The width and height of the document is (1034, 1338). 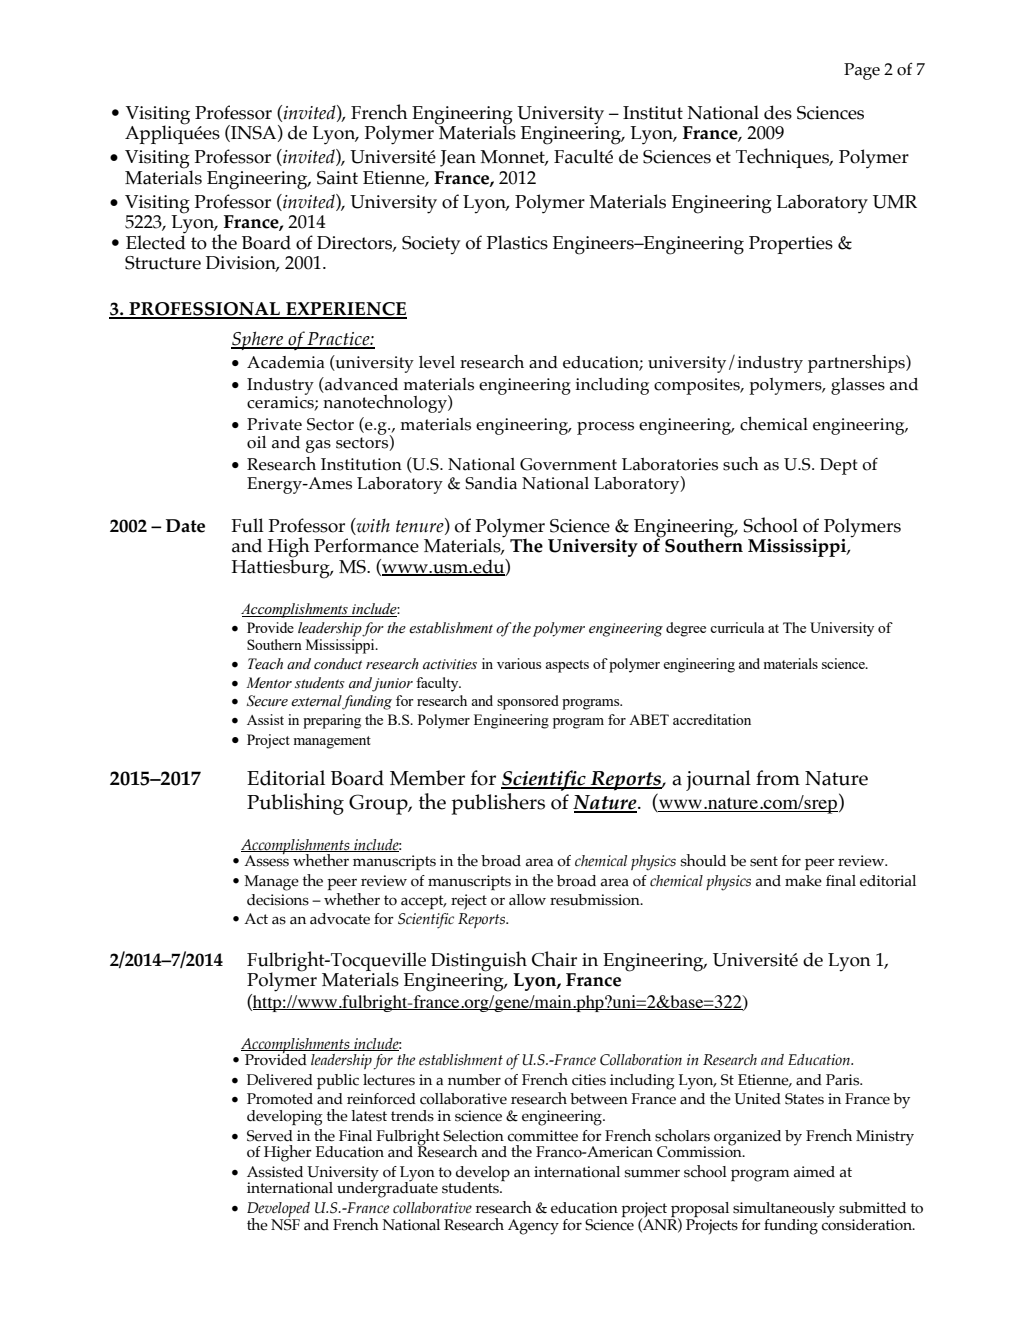 I want to click on NSF, so click(x=285, y=1223).
